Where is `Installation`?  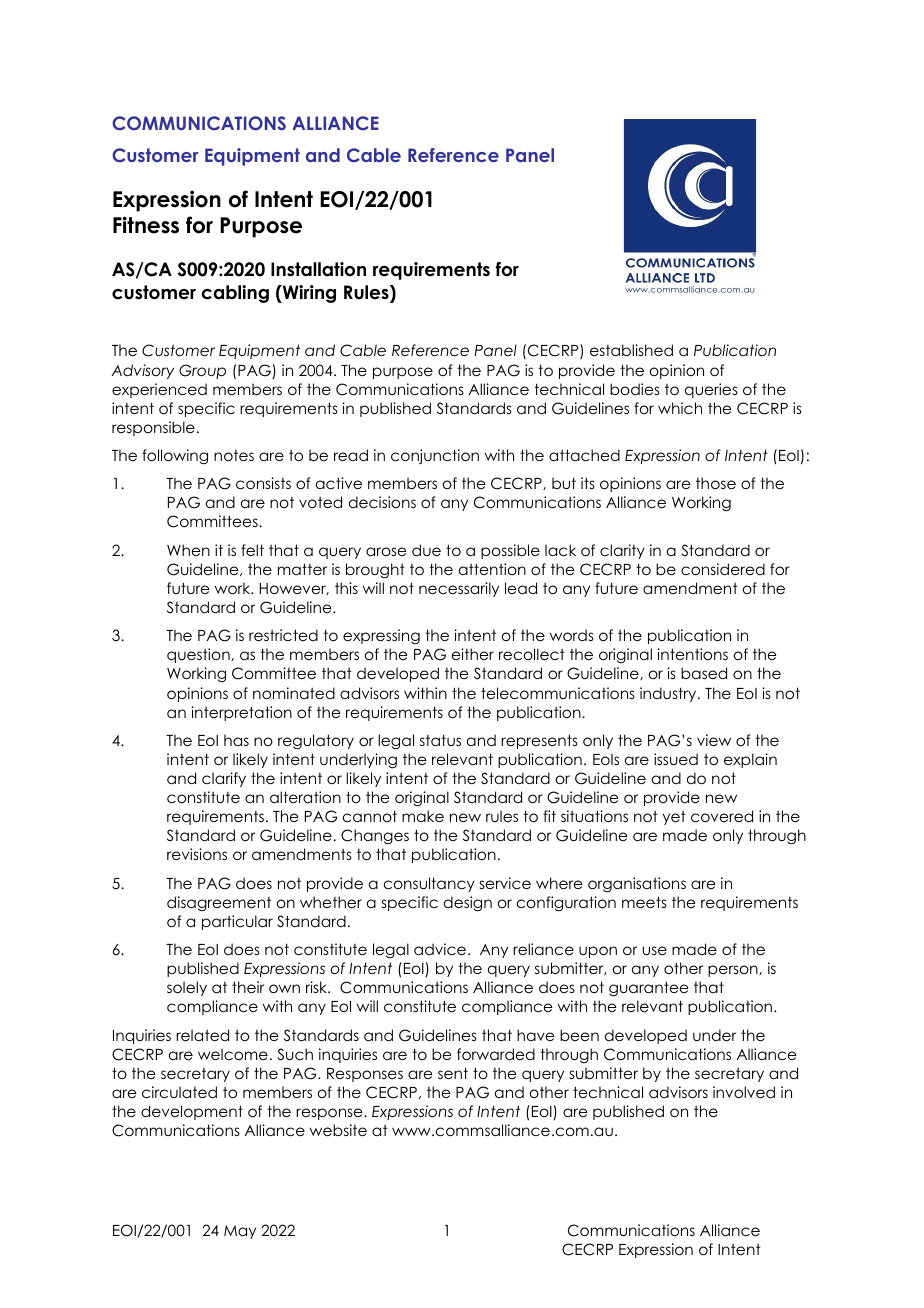
Installation is located at coordinates (318, 269).
